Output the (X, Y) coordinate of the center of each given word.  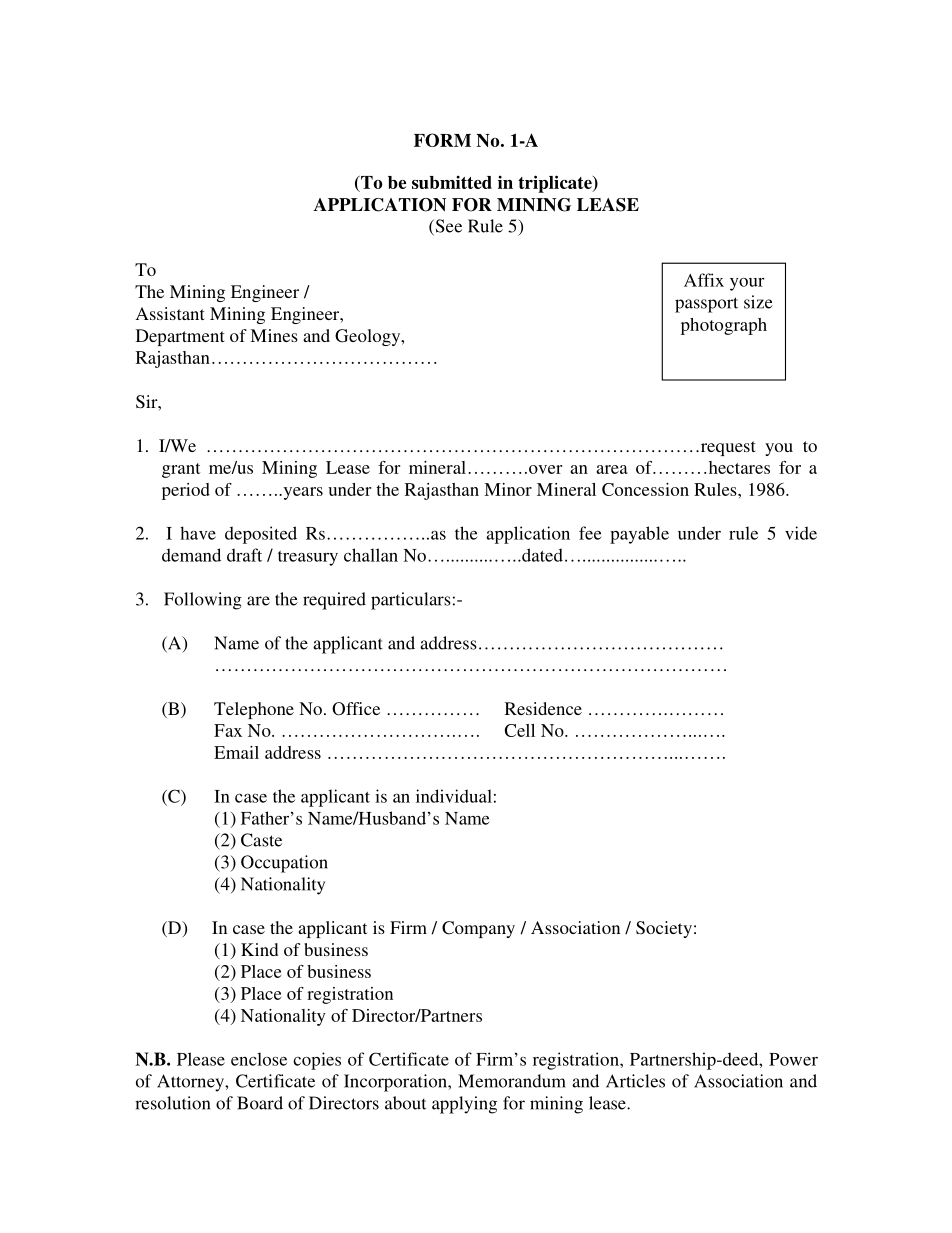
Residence (543, 708)
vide (801, 533)
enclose (259, 1059)
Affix (704, 280)
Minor (508, 489)
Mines (274, 335)
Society (664, 929)
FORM (442, 140)
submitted (452, 182)
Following (203, 601)
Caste (261, 840)
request (726, 448)
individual (454, 796)
